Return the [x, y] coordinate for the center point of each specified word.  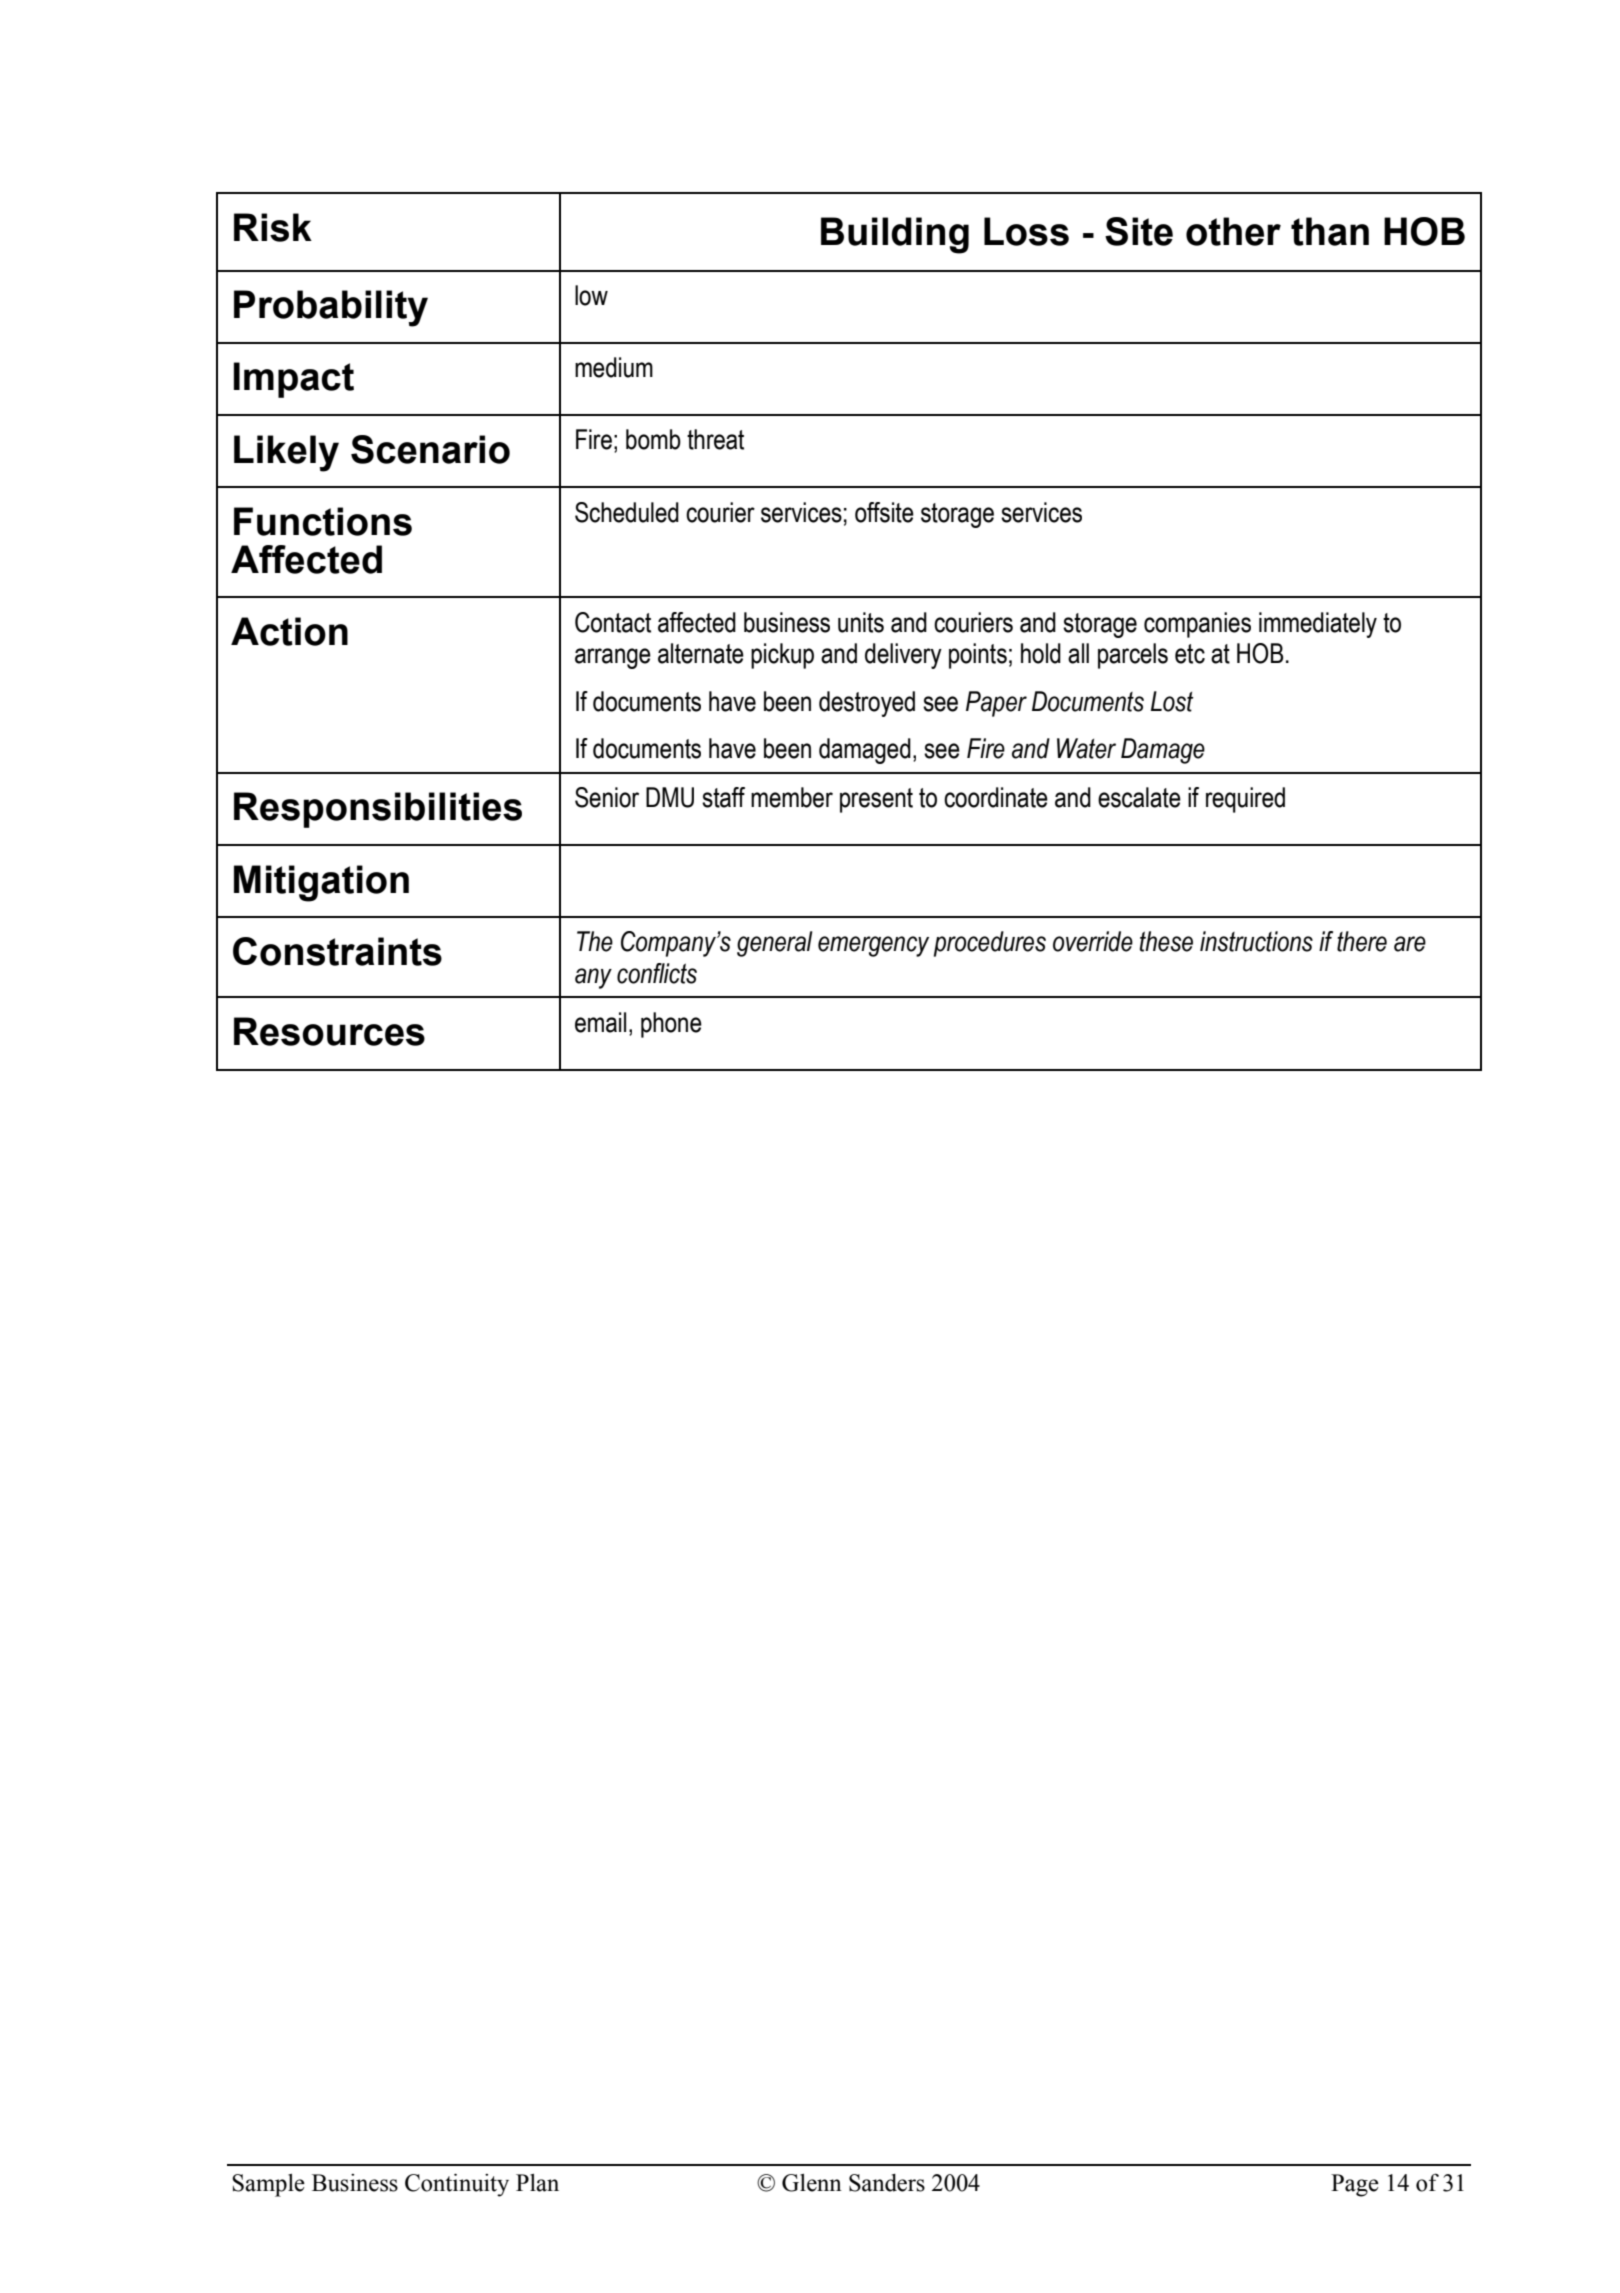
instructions [1256, 941]
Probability [331, 308]
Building [895, 235]
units [861, 622]
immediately [1318, 625]
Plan [537, 2183]
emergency [873, 946]
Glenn [812, 2183]
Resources [329, 1031]
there [1362, 941]
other [1233, 231]
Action [289, 631]
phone [671, 1025]
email [600, 1022]
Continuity [457, 2185]
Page [1355, 2185]
